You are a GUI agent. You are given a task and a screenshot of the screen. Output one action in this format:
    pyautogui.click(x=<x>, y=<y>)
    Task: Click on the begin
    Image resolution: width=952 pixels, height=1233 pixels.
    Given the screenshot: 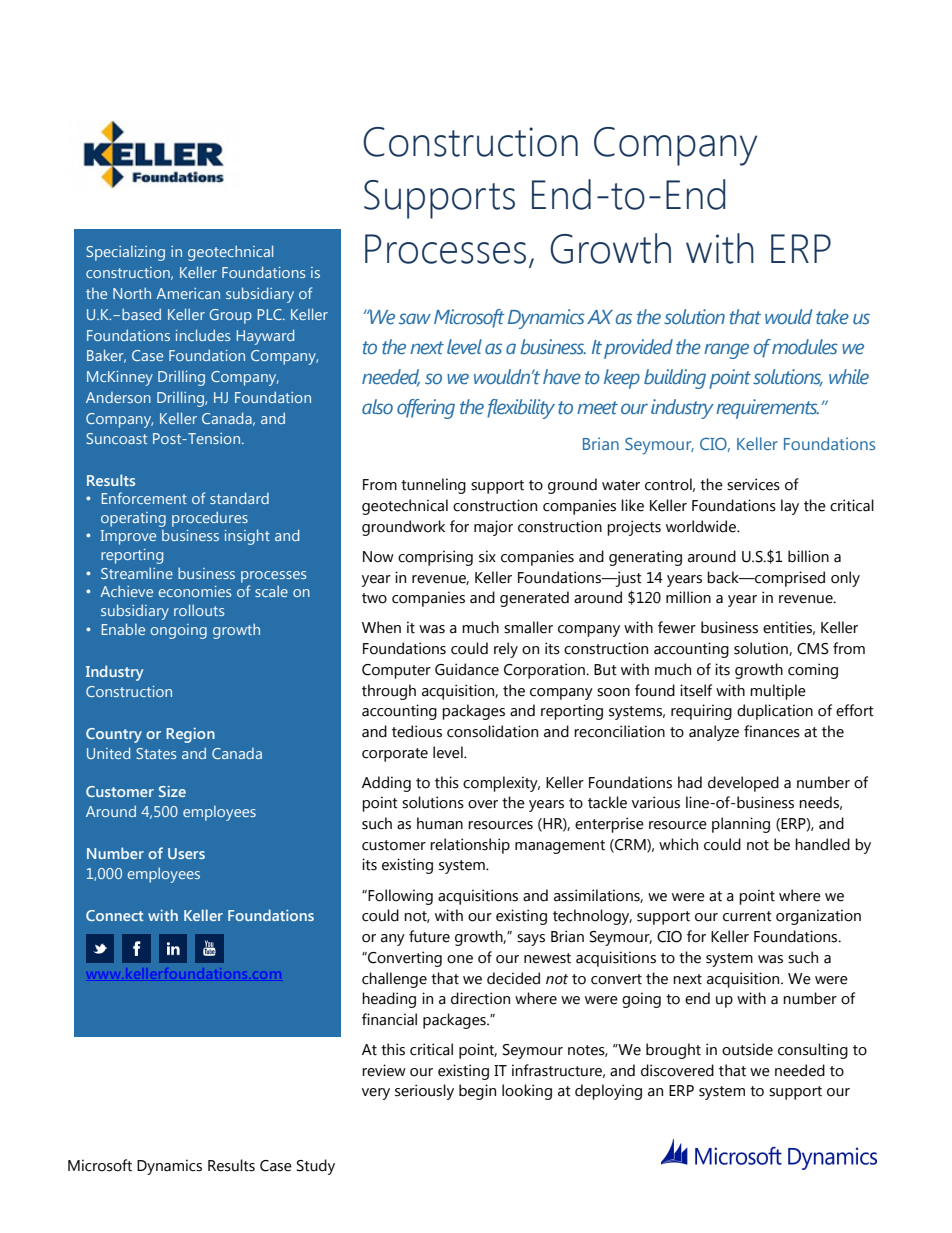 What is the action you would take?
    pyautogui.click(x=477, y=1092)
